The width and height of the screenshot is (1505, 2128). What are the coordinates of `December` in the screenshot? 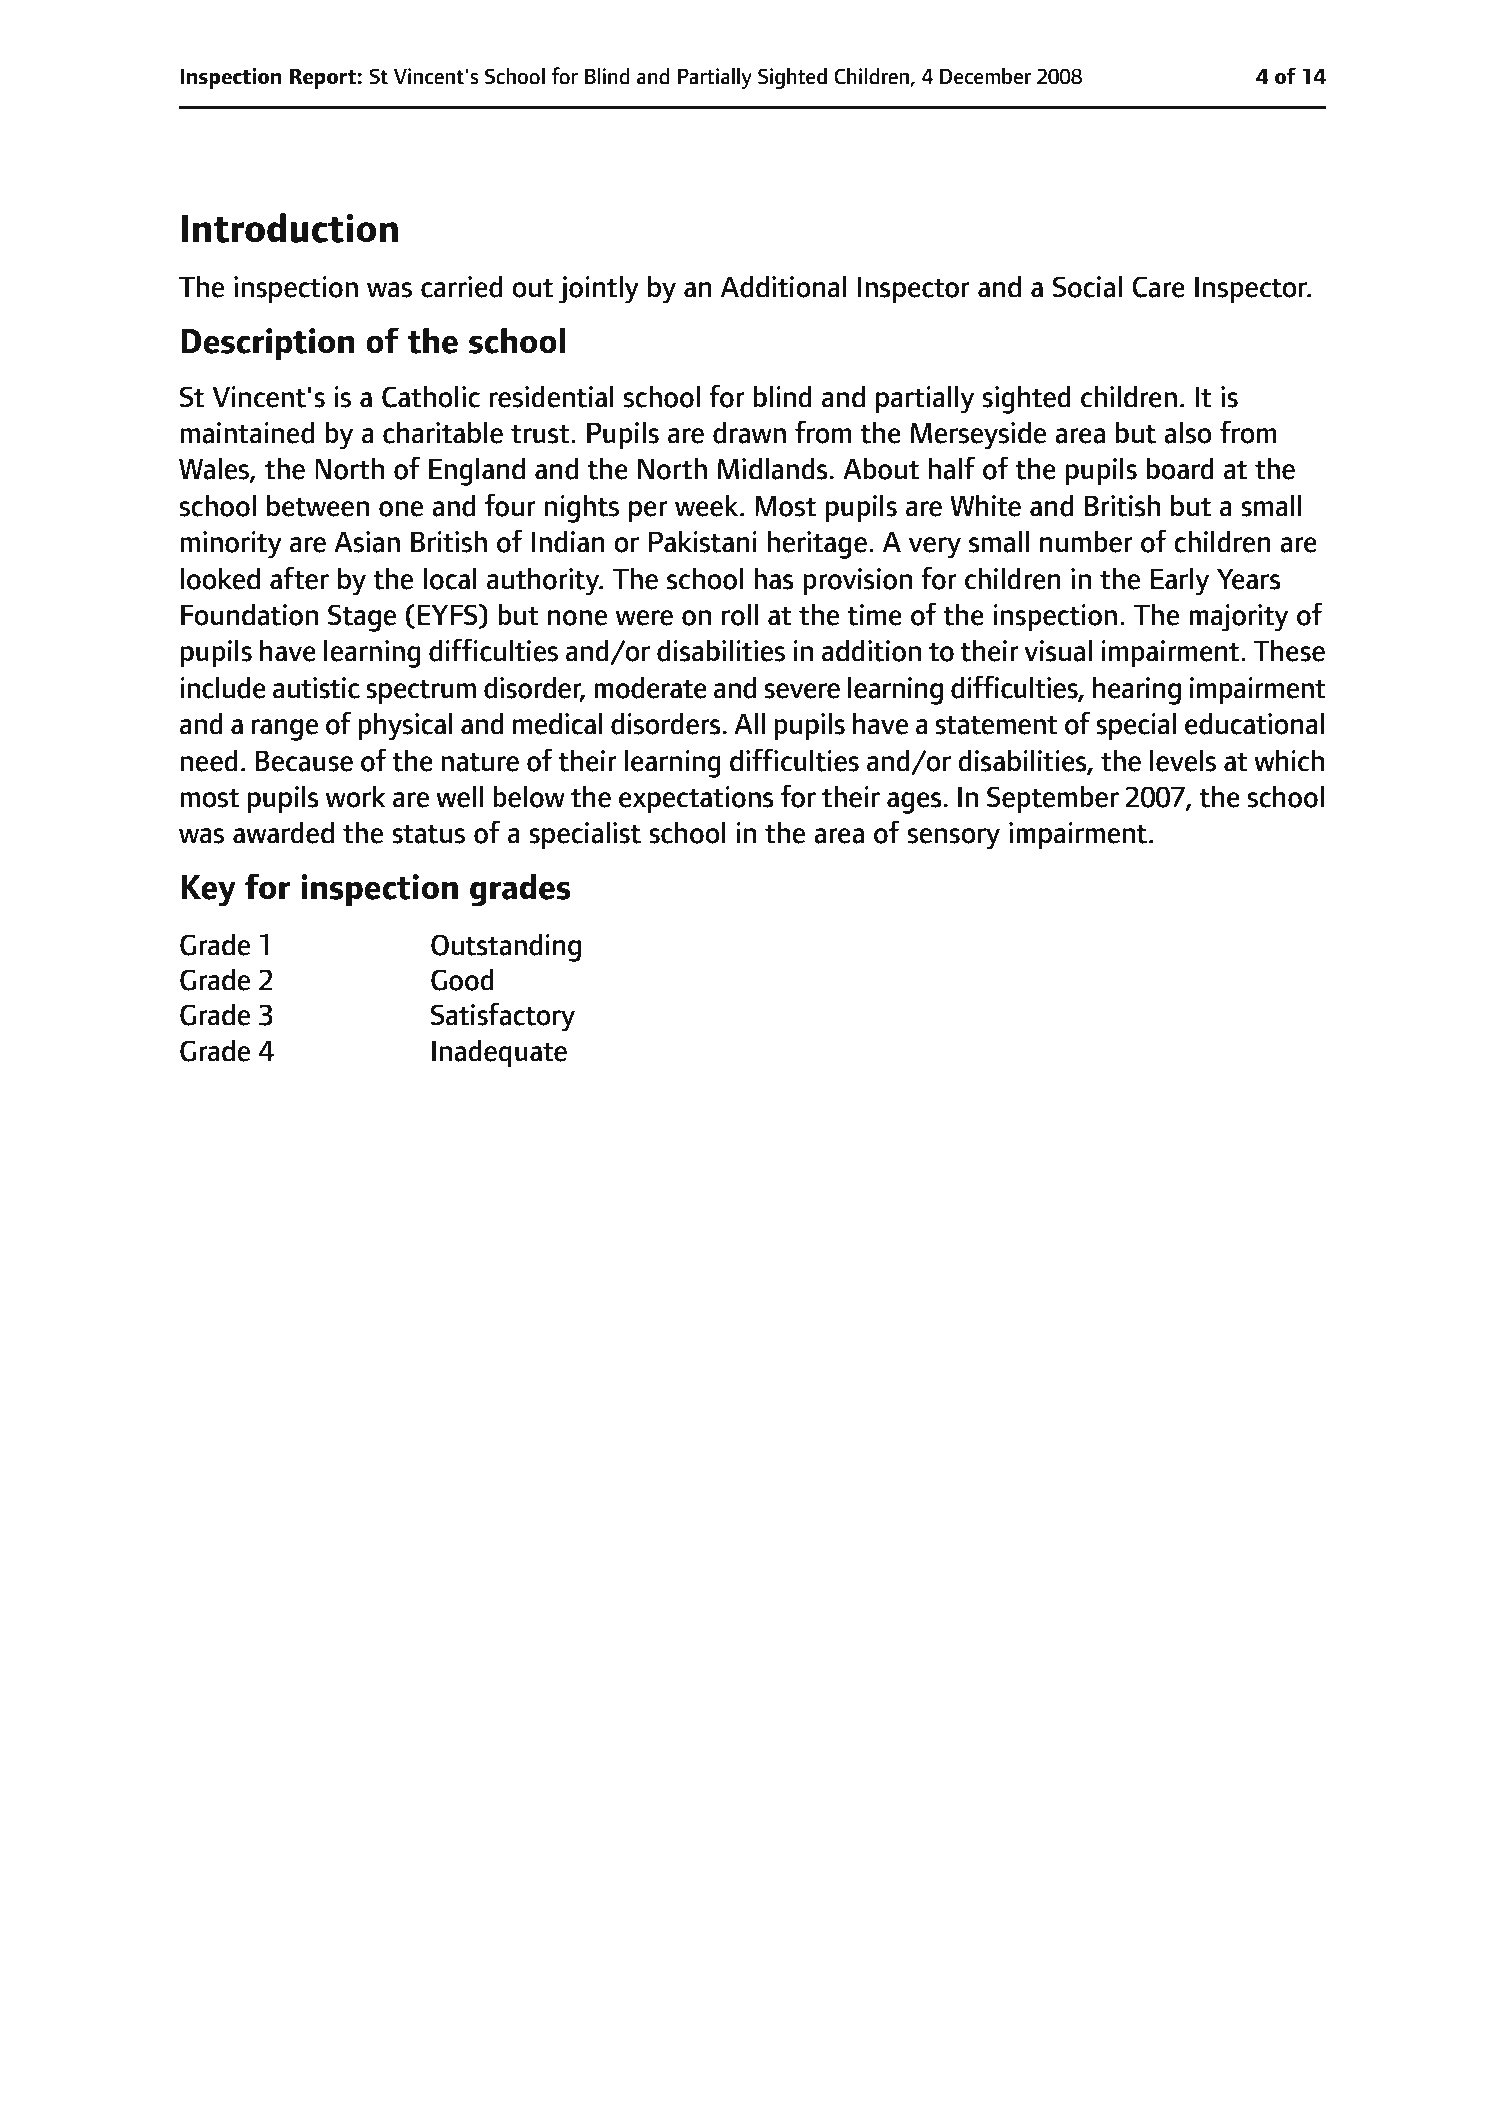 It's located at (985, 76).
